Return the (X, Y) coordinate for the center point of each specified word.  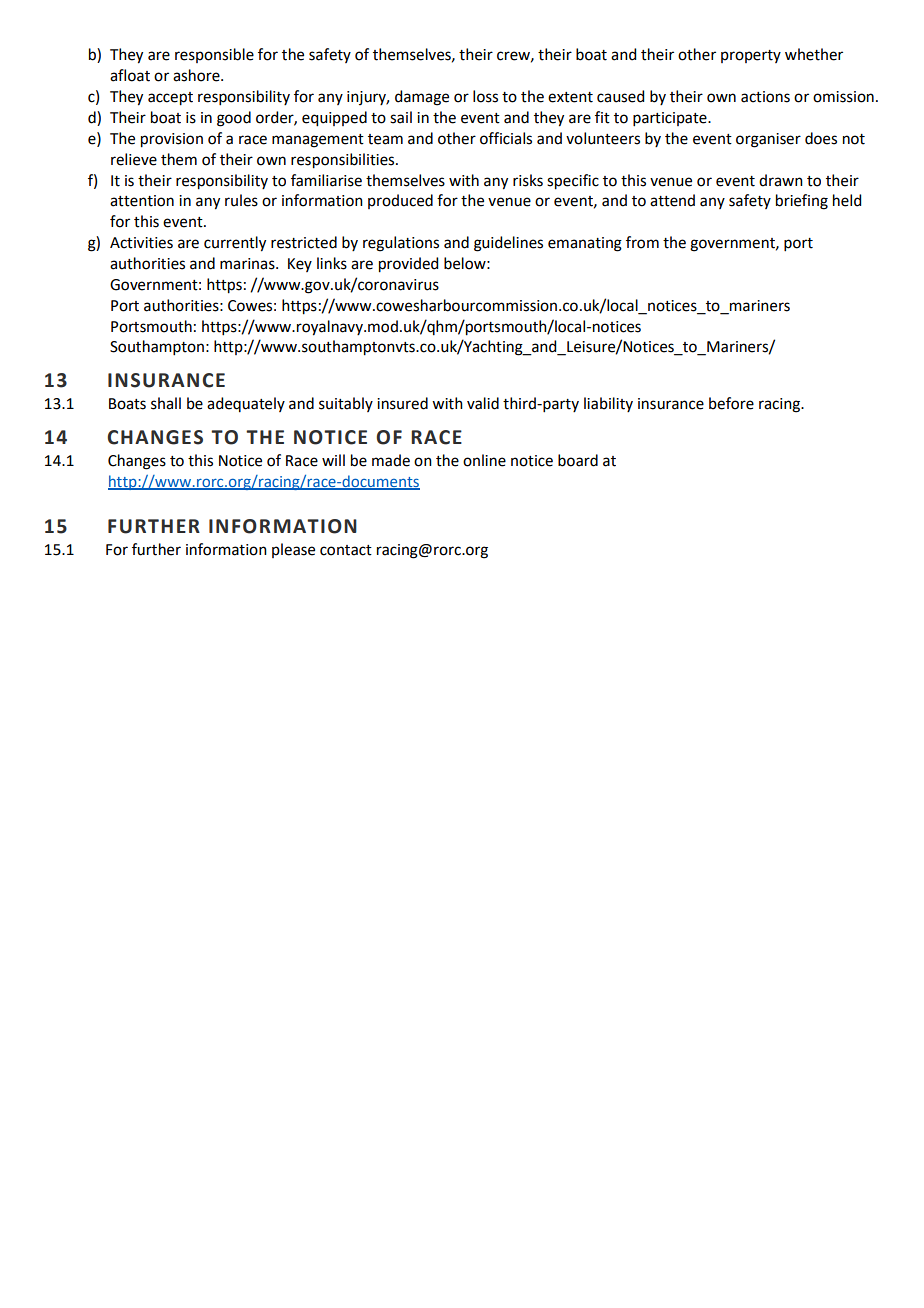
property (751, 56)
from (642, 242)
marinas (248, 264)
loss (485, 96)
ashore (197, 75)
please (293, 550)
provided (408, 265)
